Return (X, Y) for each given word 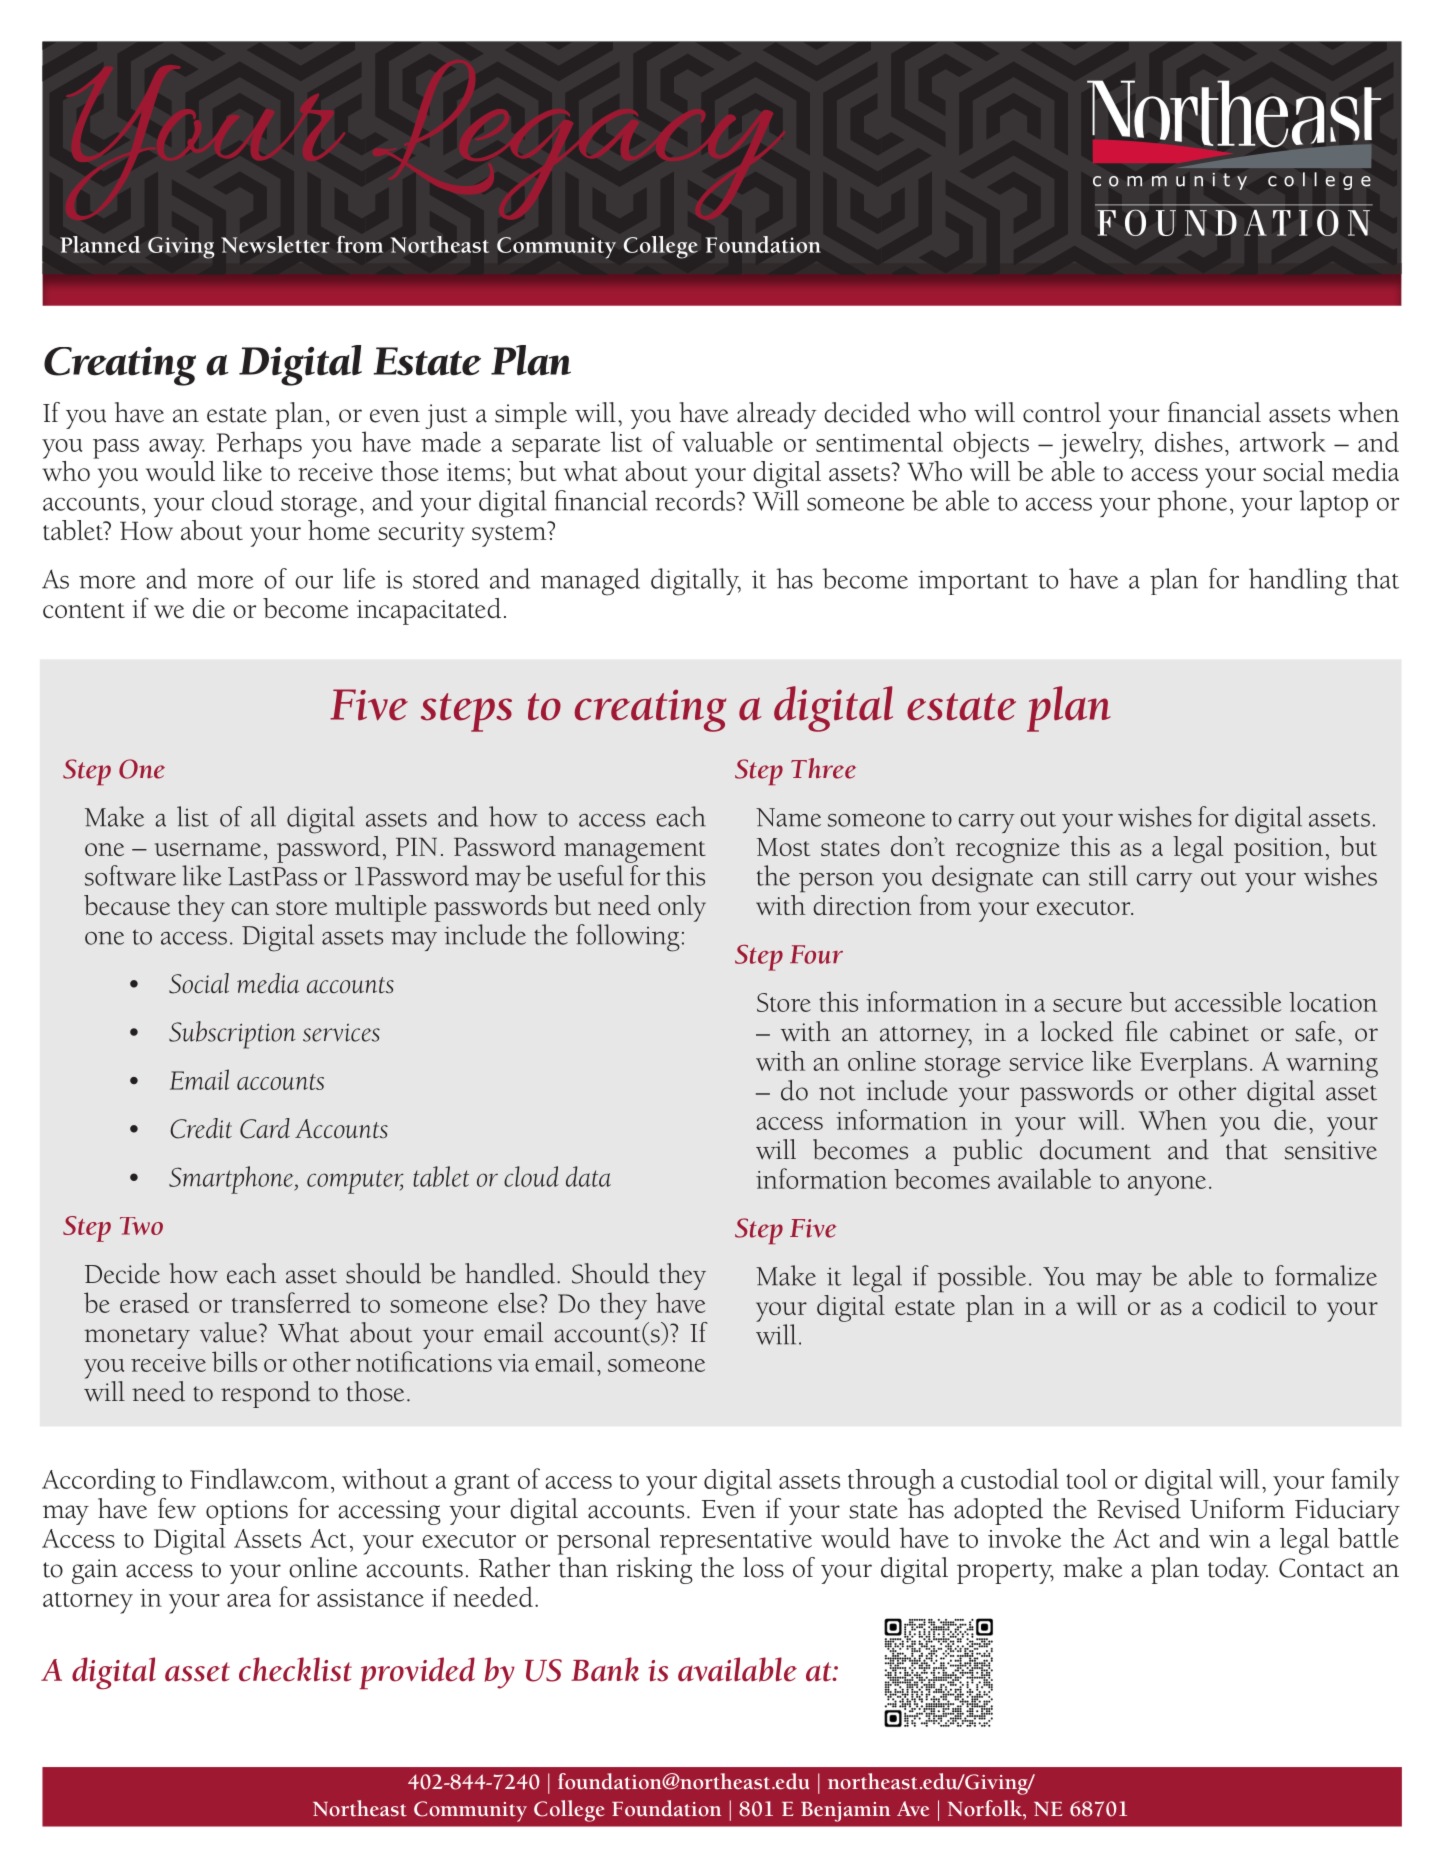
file (1142, 1031)
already (777, 415)
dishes (1189, 441)
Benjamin (845, 1812)
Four (816, 954)
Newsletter (275, 244)
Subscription (232, 1035)
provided (417, 1673)
